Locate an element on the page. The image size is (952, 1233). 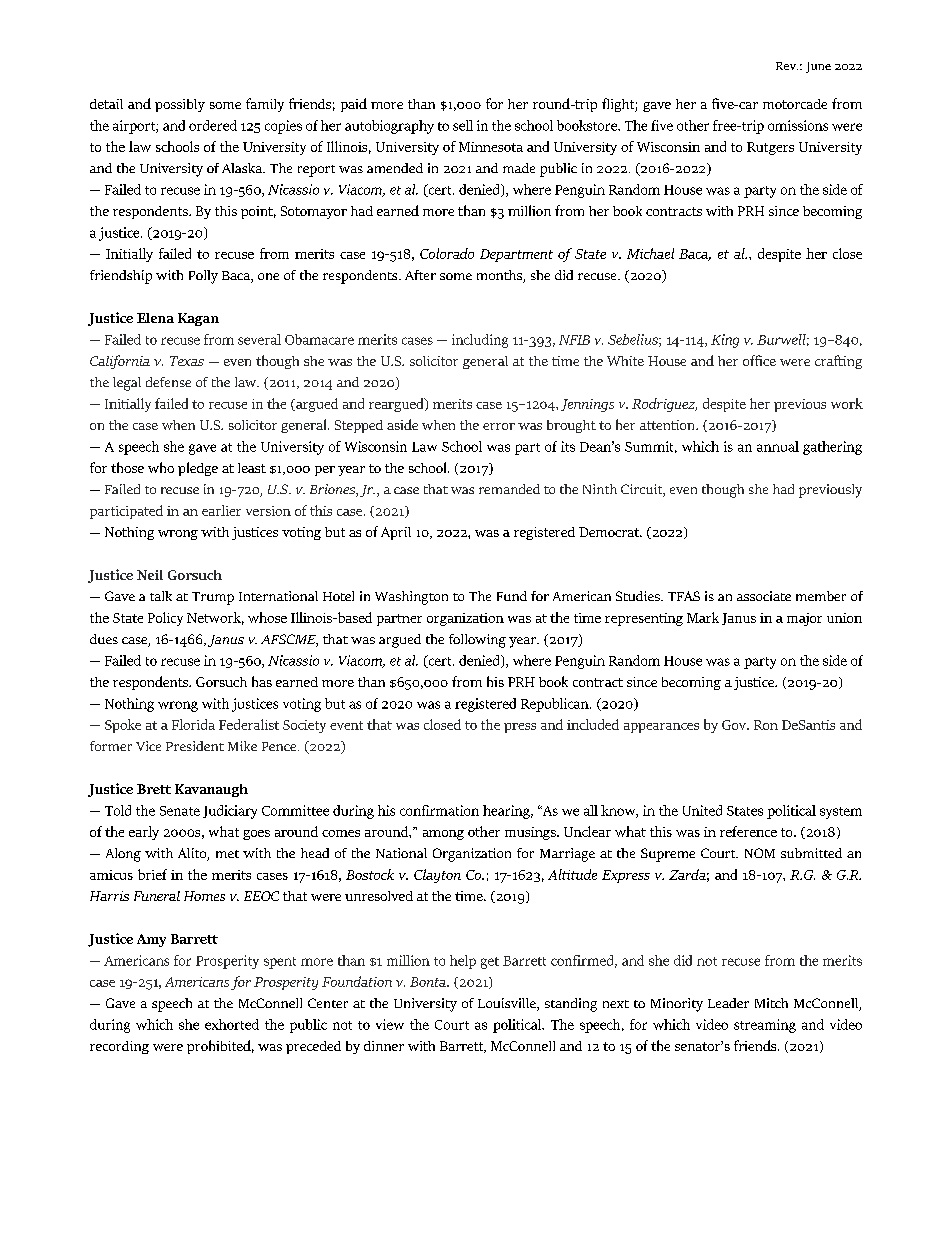
Louisville is located at coordinates (508, 1004).
